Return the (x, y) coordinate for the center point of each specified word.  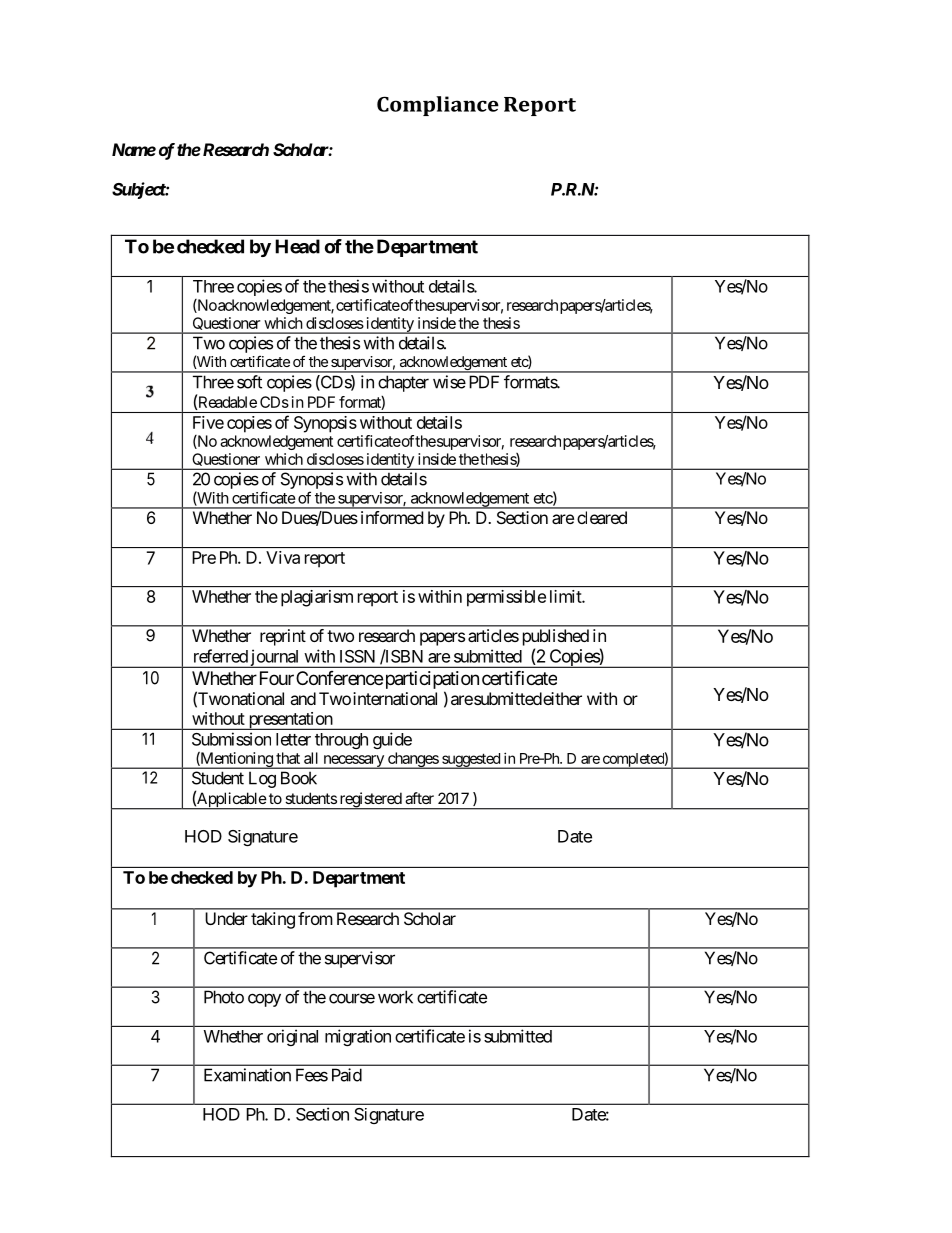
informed (392, 517)
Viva (283, 557)
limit (566, 596)
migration (358, 1037)
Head (297, 246)
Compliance (438, 106)
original (292, 1037)
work (395, 997)
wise (449, 382)
